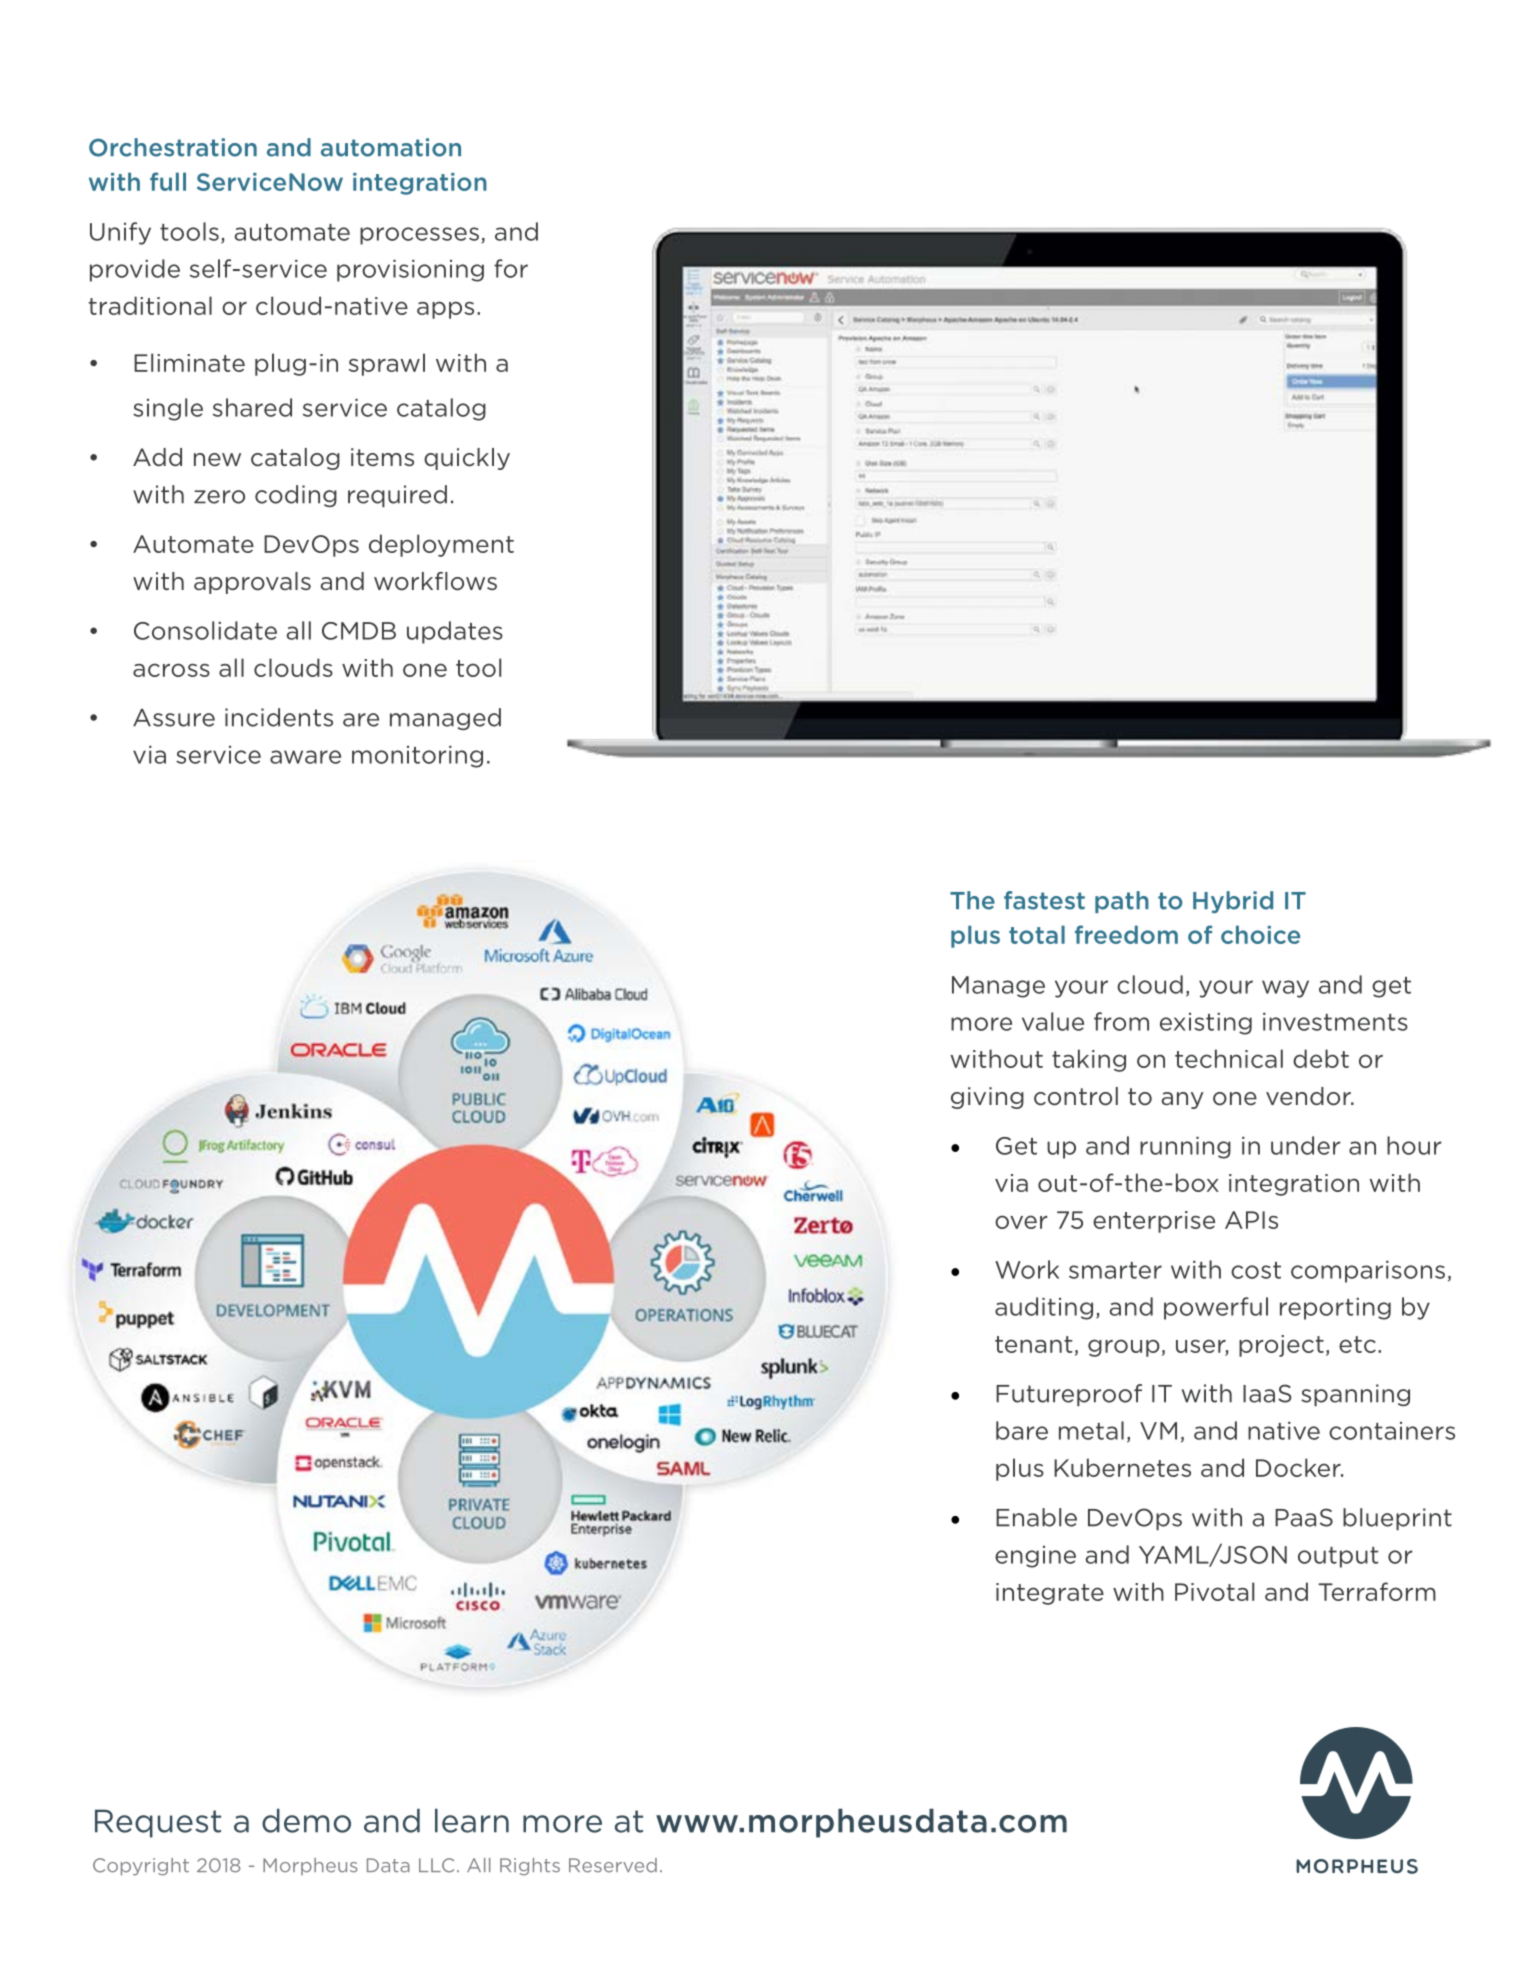 This screenshot has height=1963, width=1517. Describe the element at coordinates (1306, 1145) in the screenshot. I see `under` at that location.
